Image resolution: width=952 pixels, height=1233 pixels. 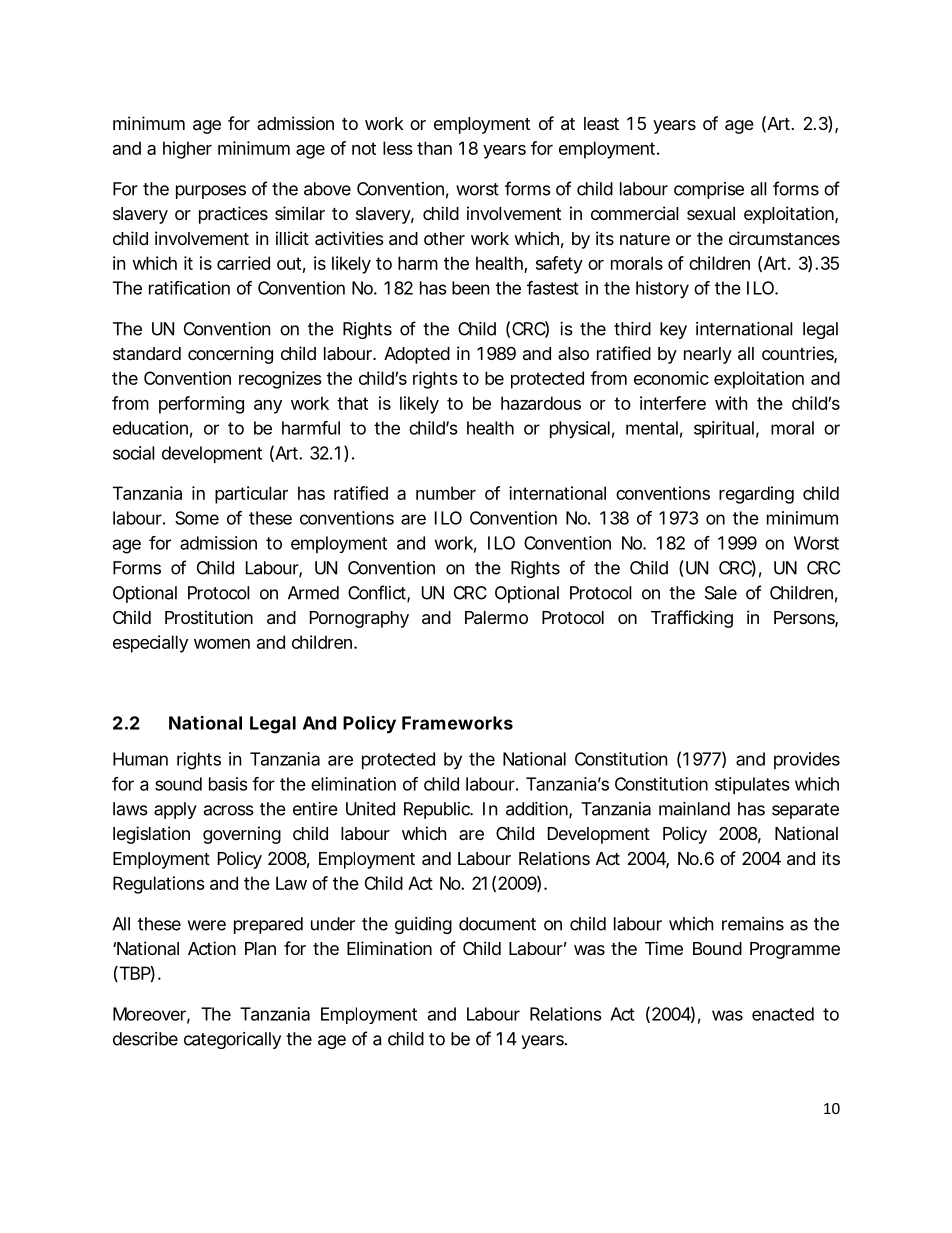 What do you see at coordinates (230, 355) in the image?
I see `concerning` at bounding box center [230, 355].
